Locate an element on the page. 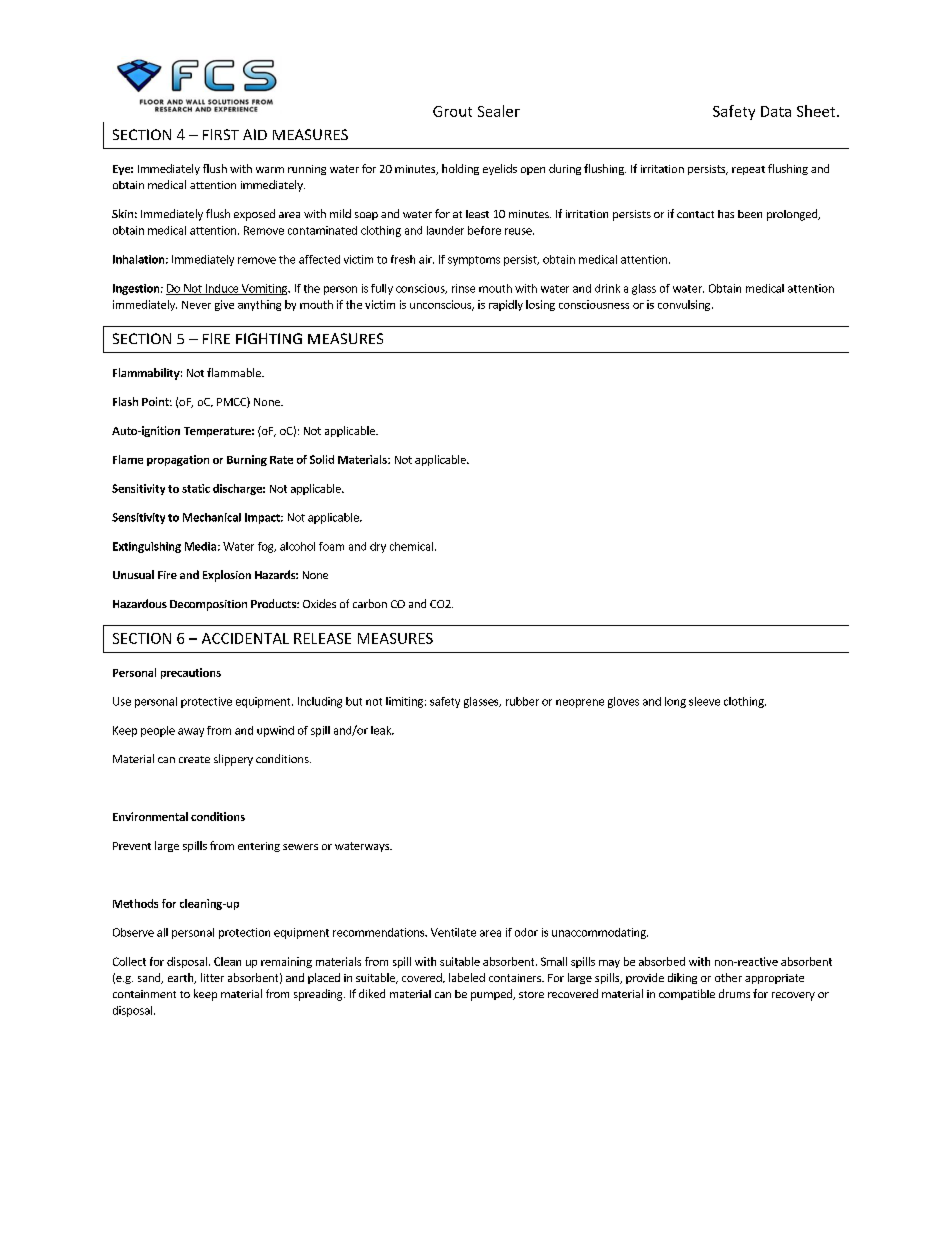 The height and width of the page is (1233, 952). drink is located at coordinates (607, 288).
